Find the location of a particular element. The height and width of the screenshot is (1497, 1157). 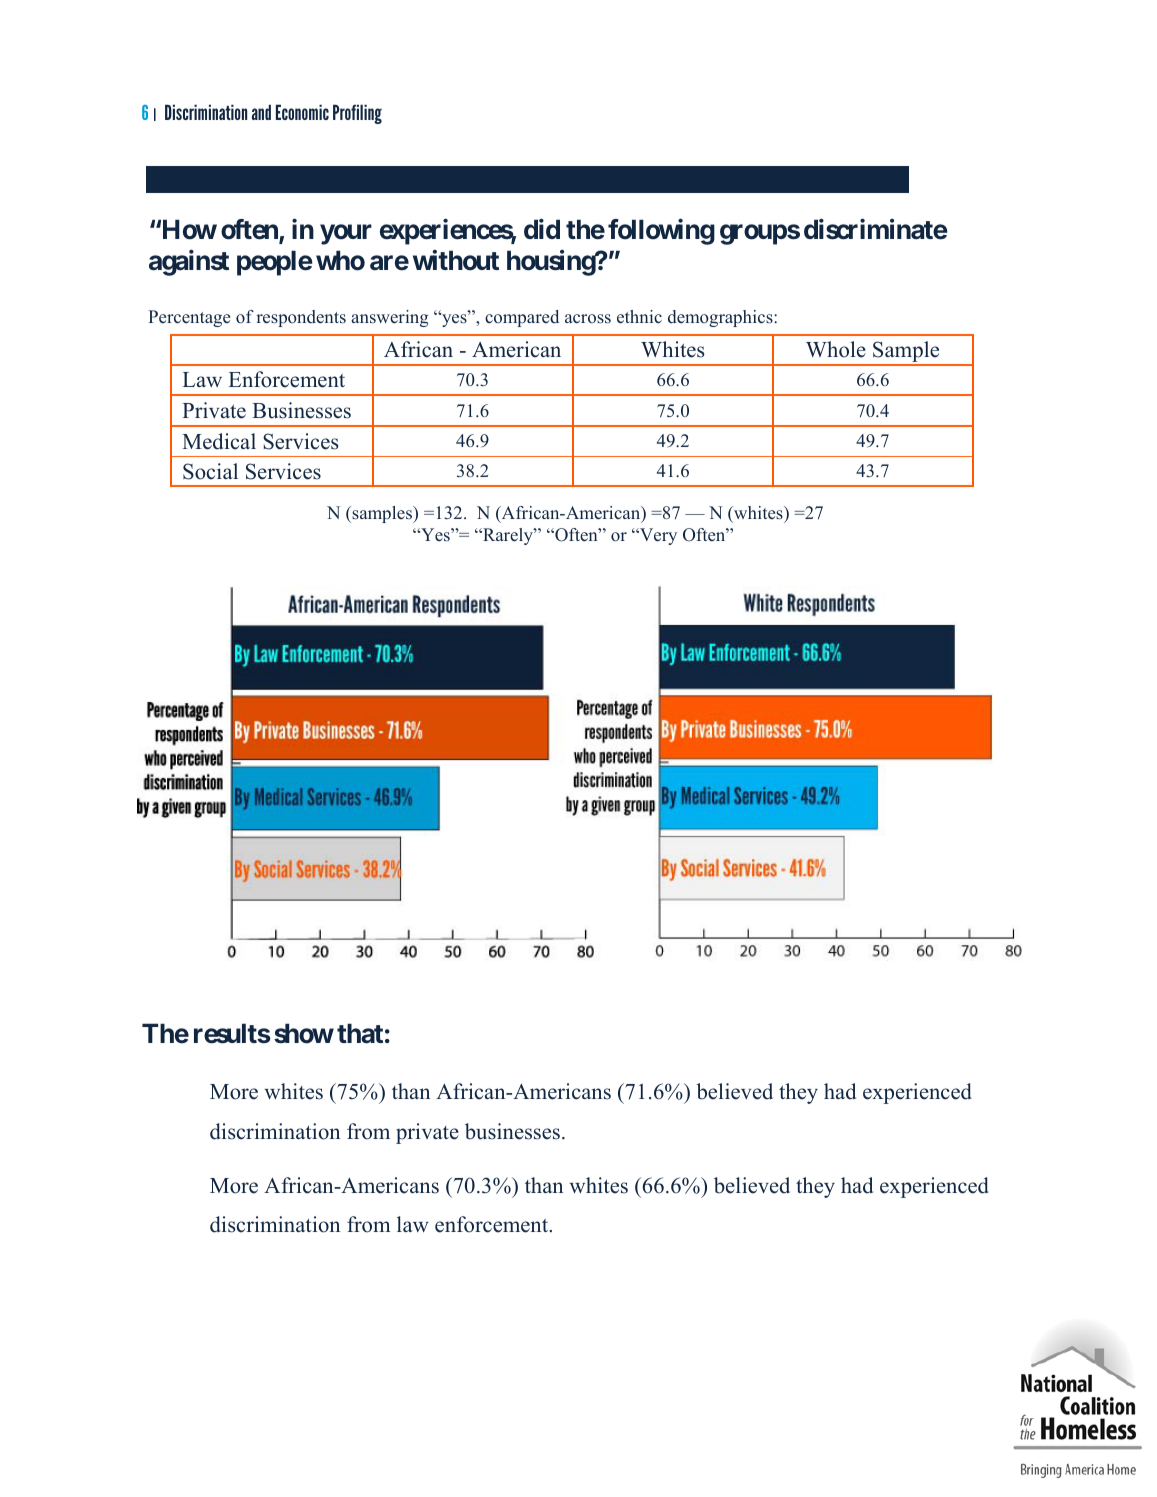

across is located at coordinates (588, 319).
